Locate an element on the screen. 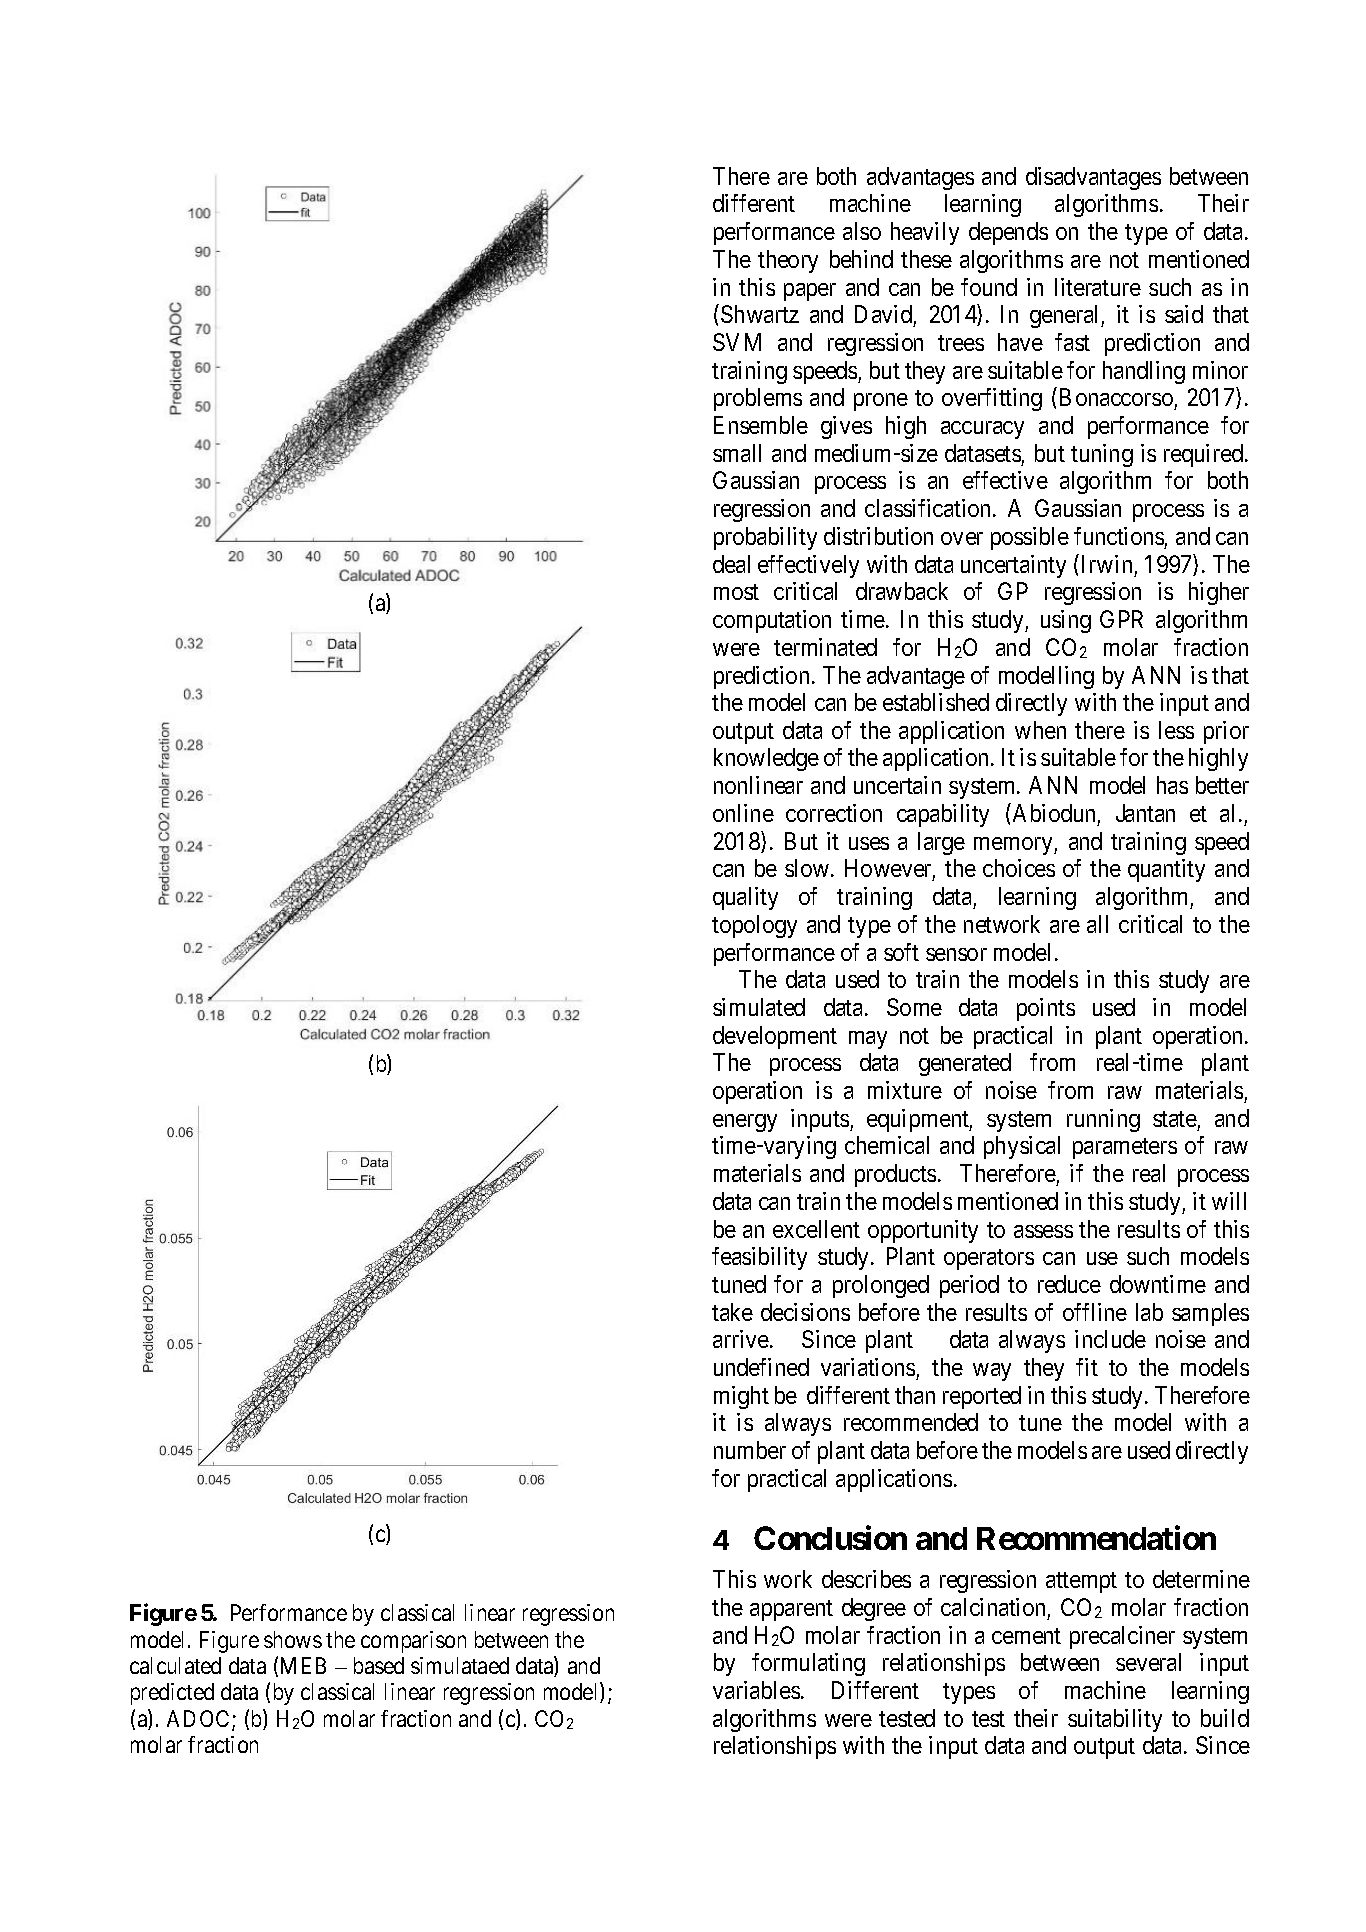 This screenshot has width=1366, height=1932. correction is located at coordinates (834, 813).
